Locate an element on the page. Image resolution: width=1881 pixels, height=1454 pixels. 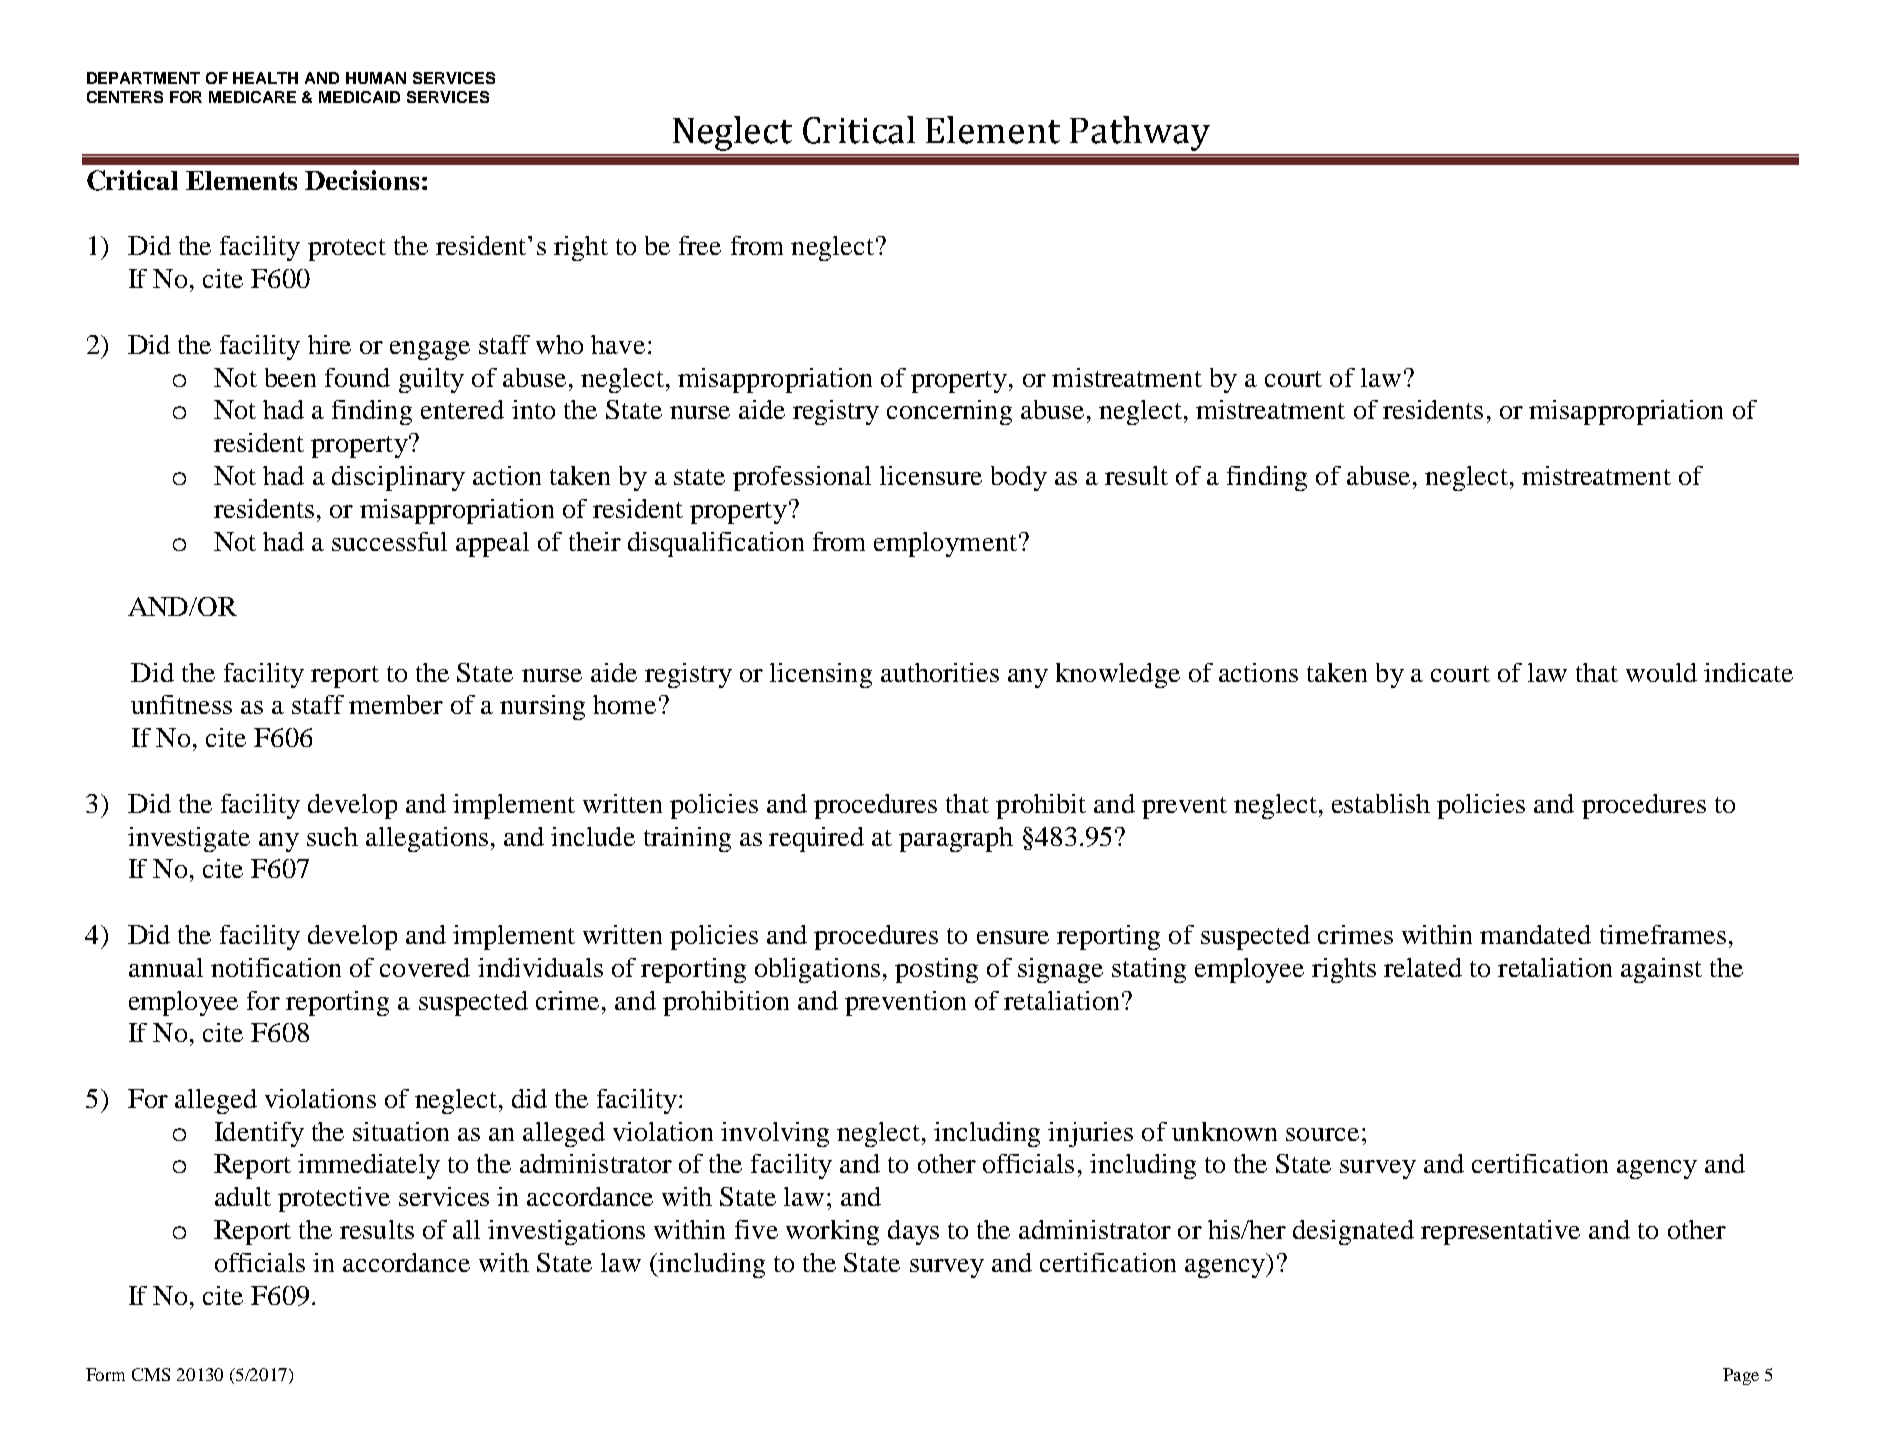
concerning is located at coordinates (949, 412).
